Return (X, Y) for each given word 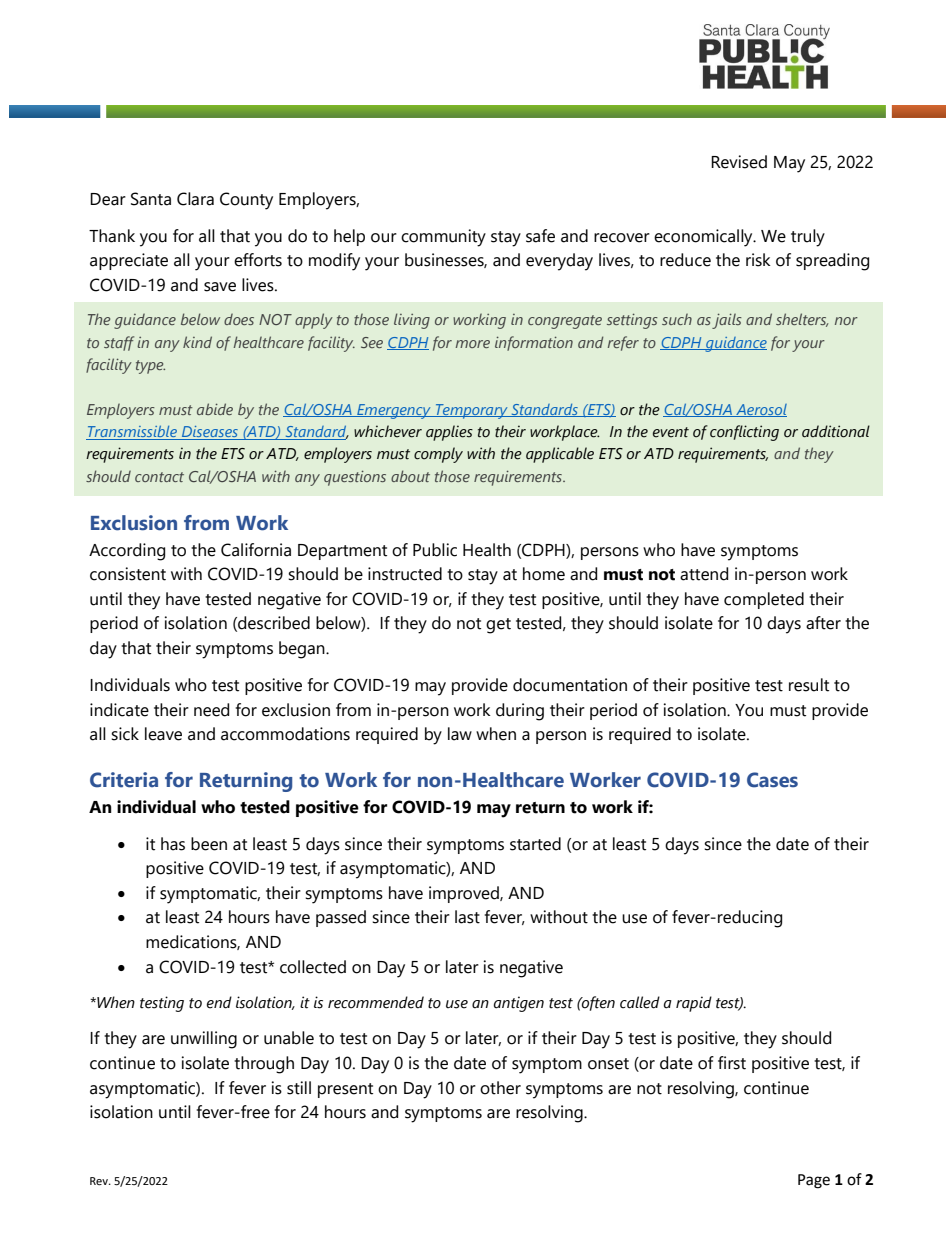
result (809, 685)
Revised (739, 162)
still (299, 1088)
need (211, 710)
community (443, 238)
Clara (195, 199)
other (500, 1088)
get (498, 626)
